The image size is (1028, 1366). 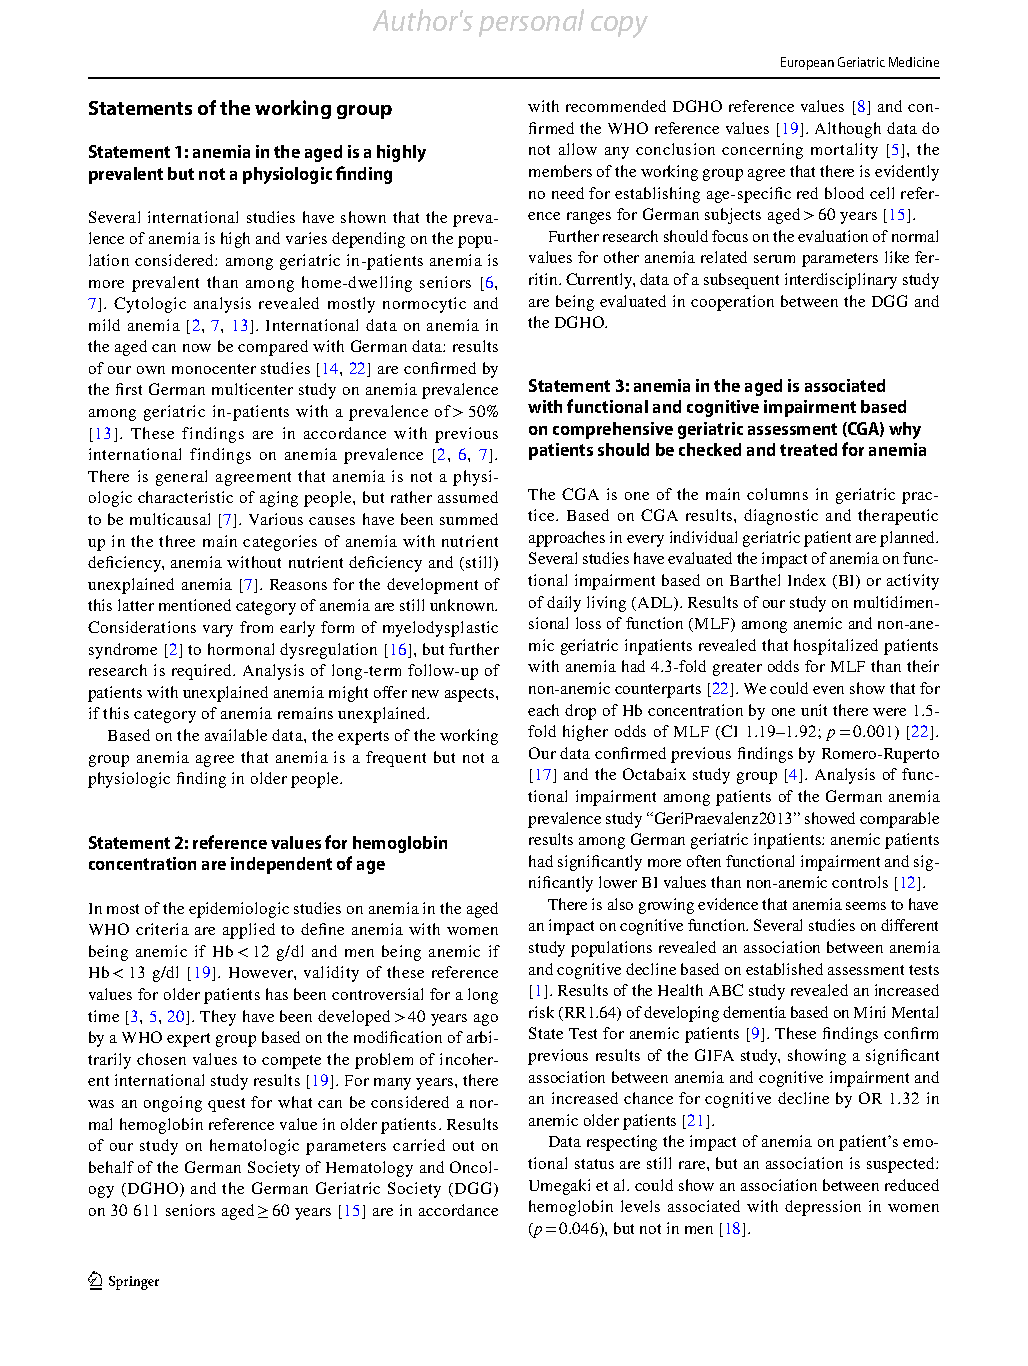 What do you see at coordinates (836, 647) in the screenshot?
I see `hospitalized` at bounding box center [836, 647].
